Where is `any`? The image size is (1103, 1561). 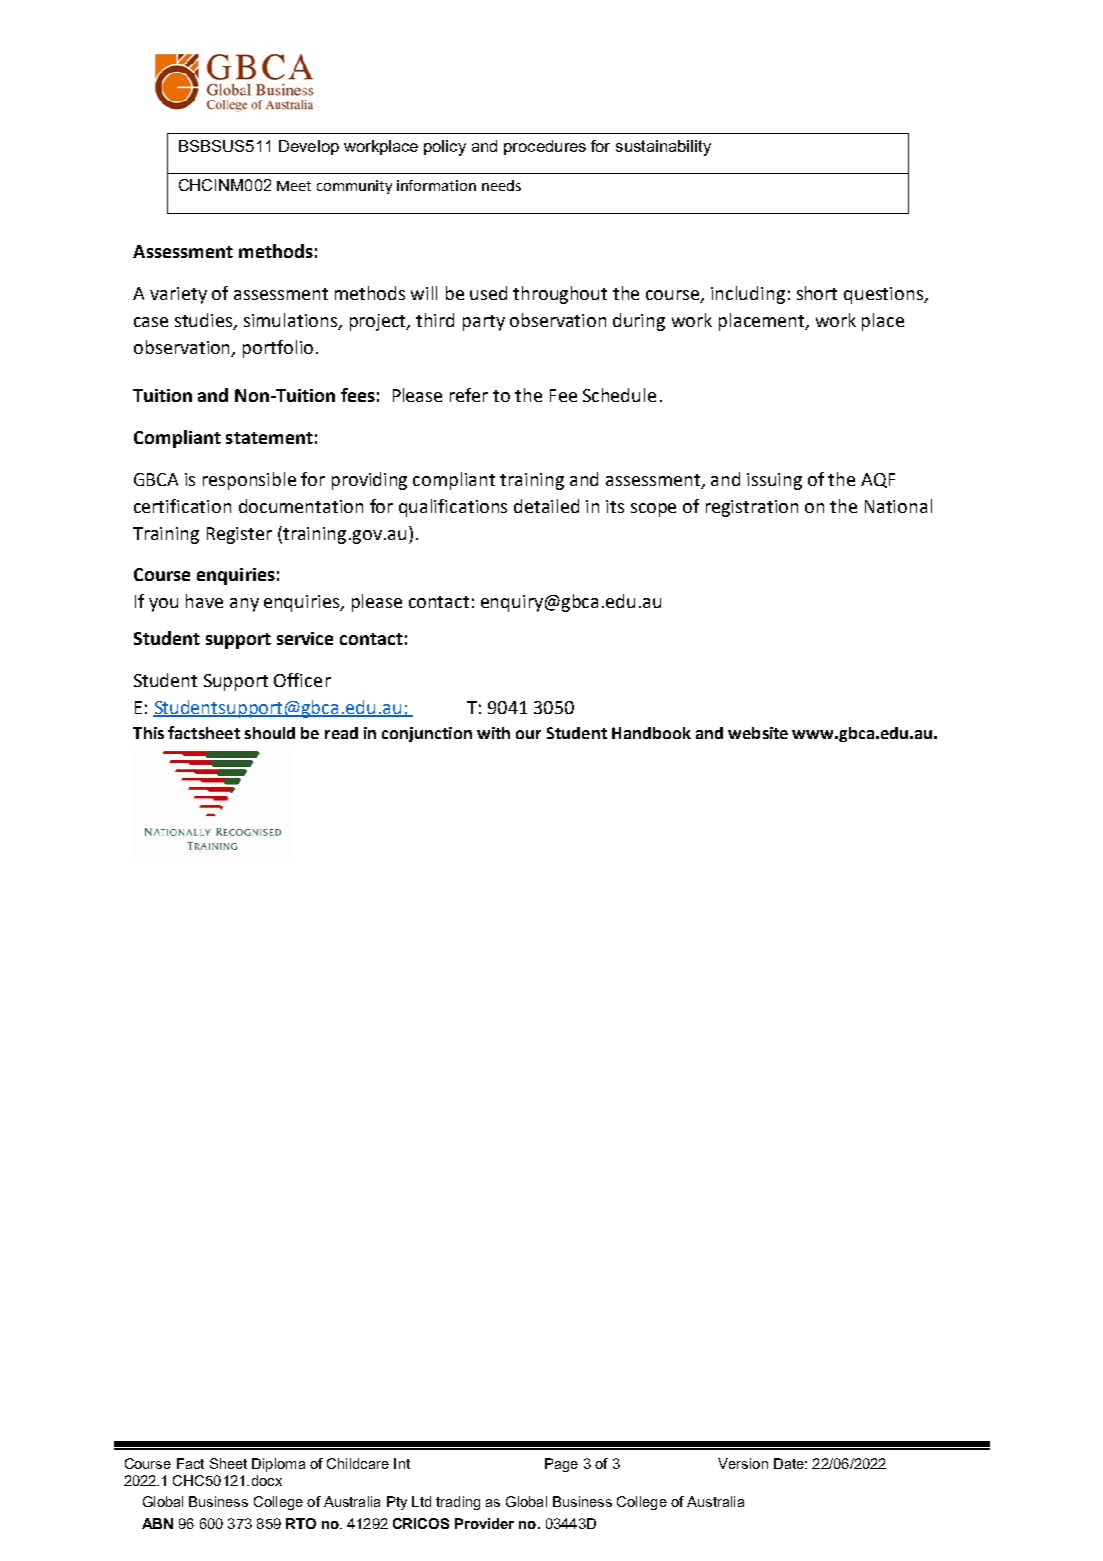
any is located at coordinates (244, 605).
